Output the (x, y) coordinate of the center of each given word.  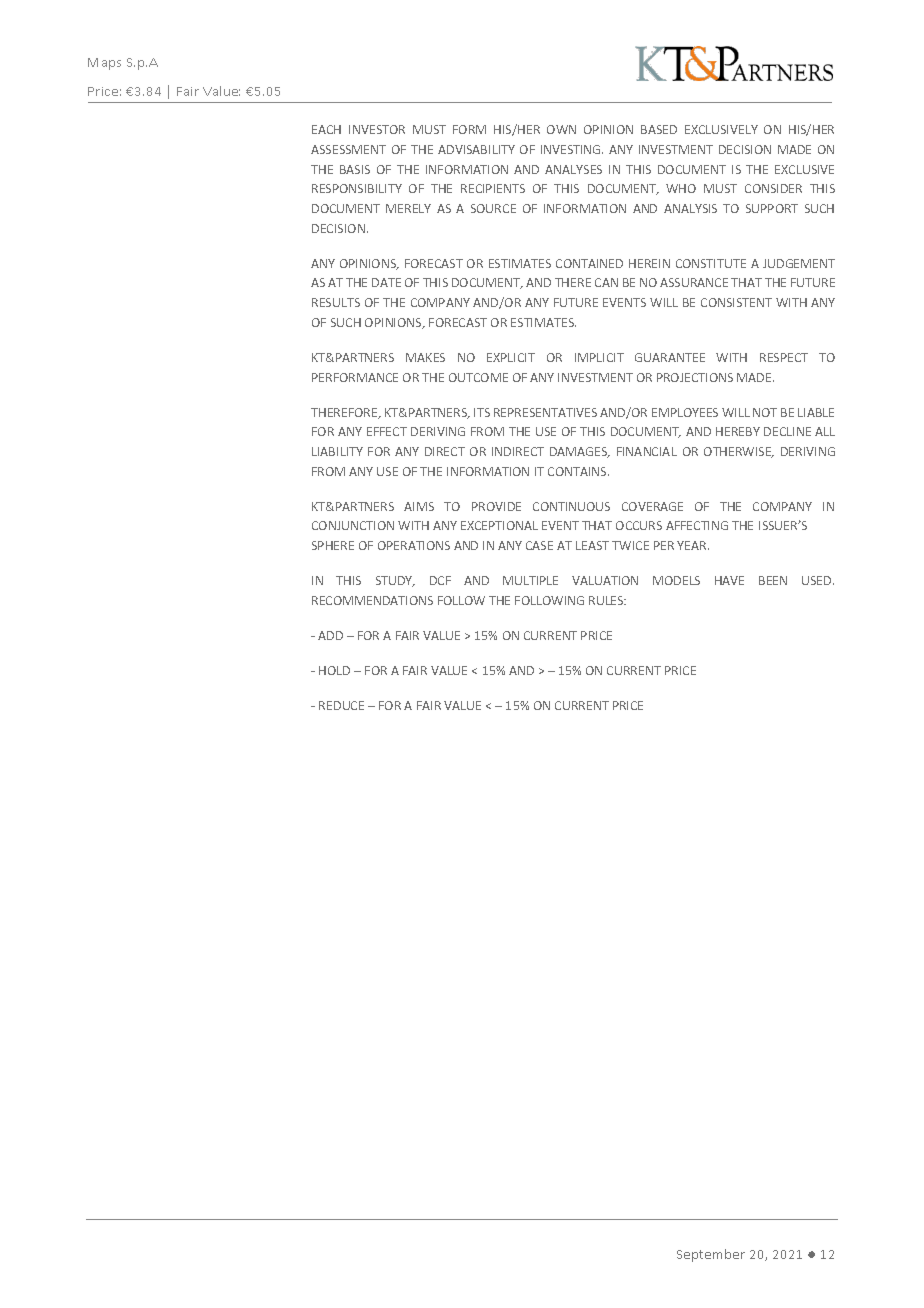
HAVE (729, 580)
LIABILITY (337, 451)
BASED (659, 129)
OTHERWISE (739, 452)
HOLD (334, 670)
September (711, 1255)
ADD (330, 635)
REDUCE (341, 705)
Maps (104, 64)
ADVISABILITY (476, 149)
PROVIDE (496, 506)
